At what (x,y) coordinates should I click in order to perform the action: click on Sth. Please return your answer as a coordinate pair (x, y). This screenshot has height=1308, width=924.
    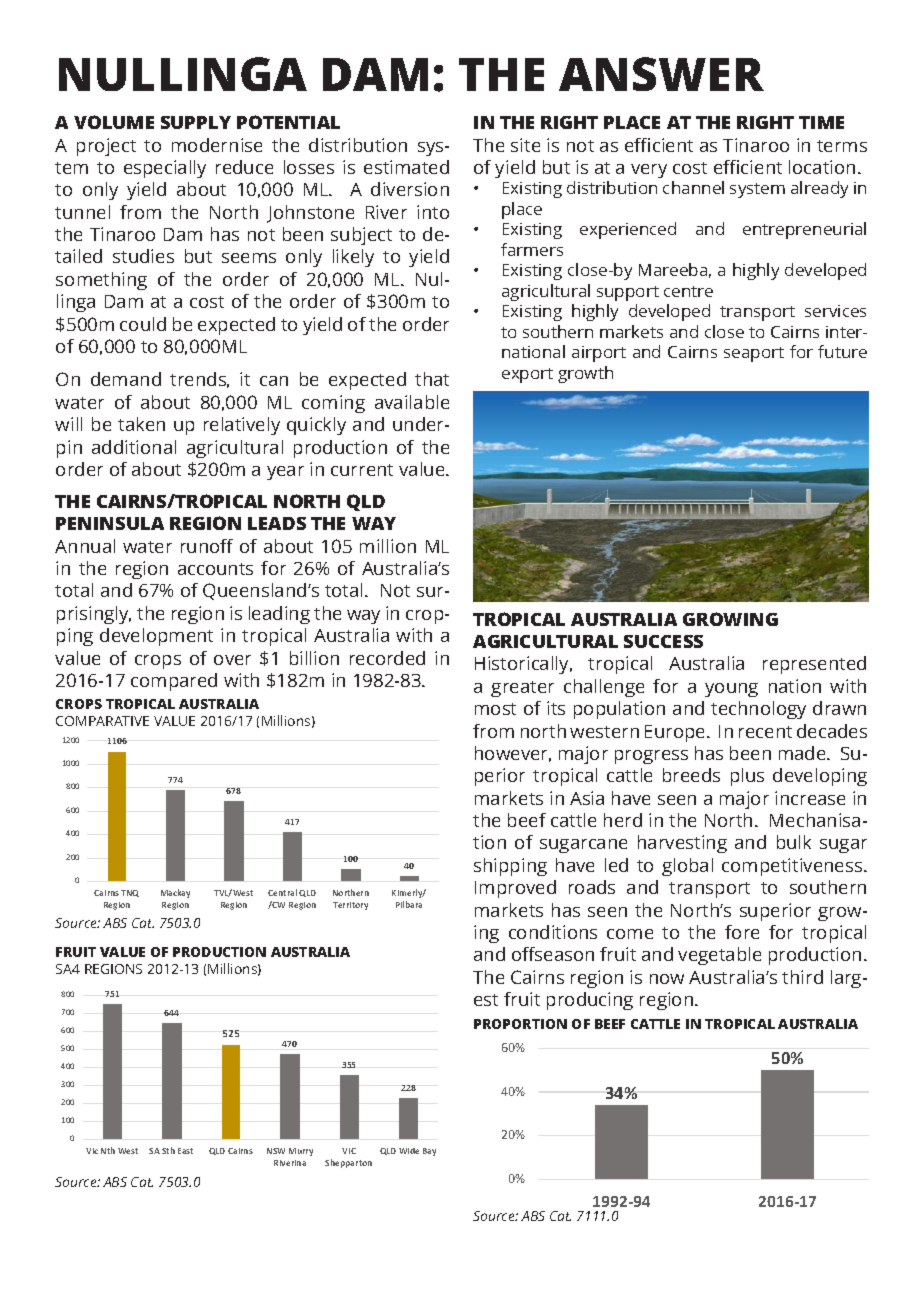
    Looking at the image, I should click on (168, 1150).
